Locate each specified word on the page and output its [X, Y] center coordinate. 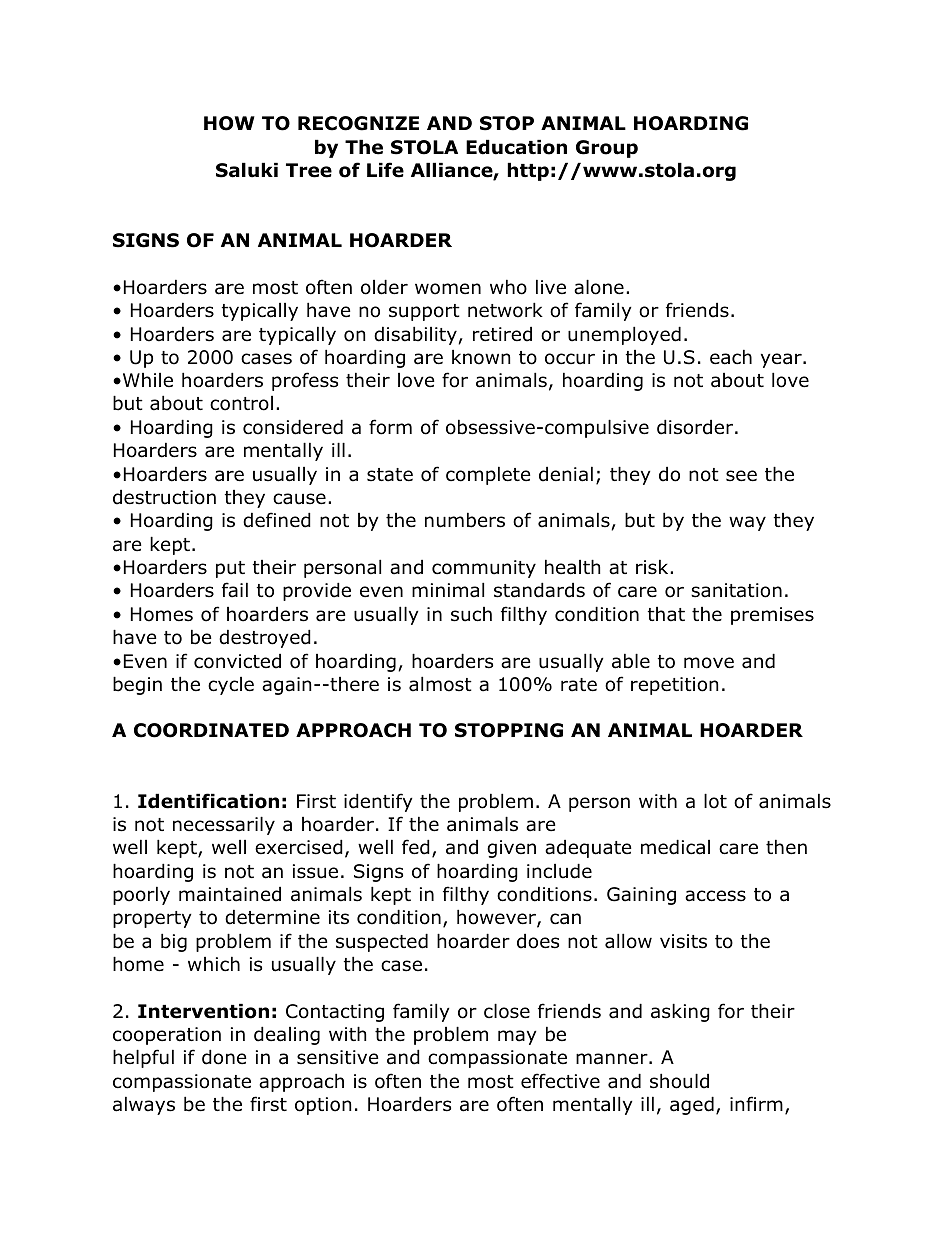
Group [607, 149]
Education [516, 147]
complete [488, 475]
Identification [208, 801]
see [741, 476]
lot [715, 801]
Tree [309, 170]
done [224, 1057]
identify [378, 802]
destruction [164, 497]
